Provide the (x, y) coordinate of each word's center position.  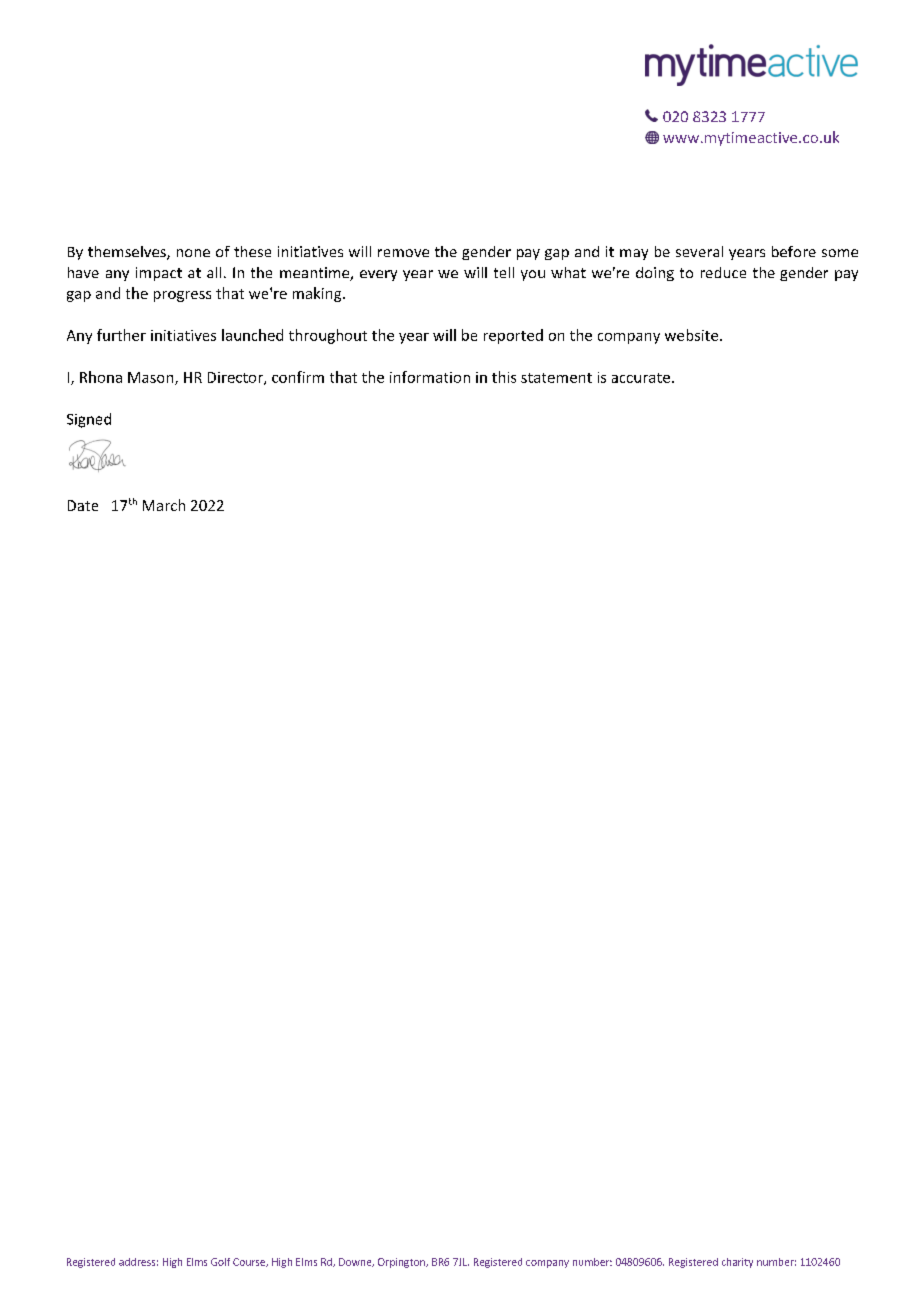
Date (83, 505)
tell (504, 272)
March (164, 505)
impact (159, 274)
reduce (723, 272)
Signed (89, 420)
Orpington (402, 1263)
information (430, 377)
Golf (220, 1262)
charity (737, 1263)
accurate (641, 378)
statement (556, 378)
